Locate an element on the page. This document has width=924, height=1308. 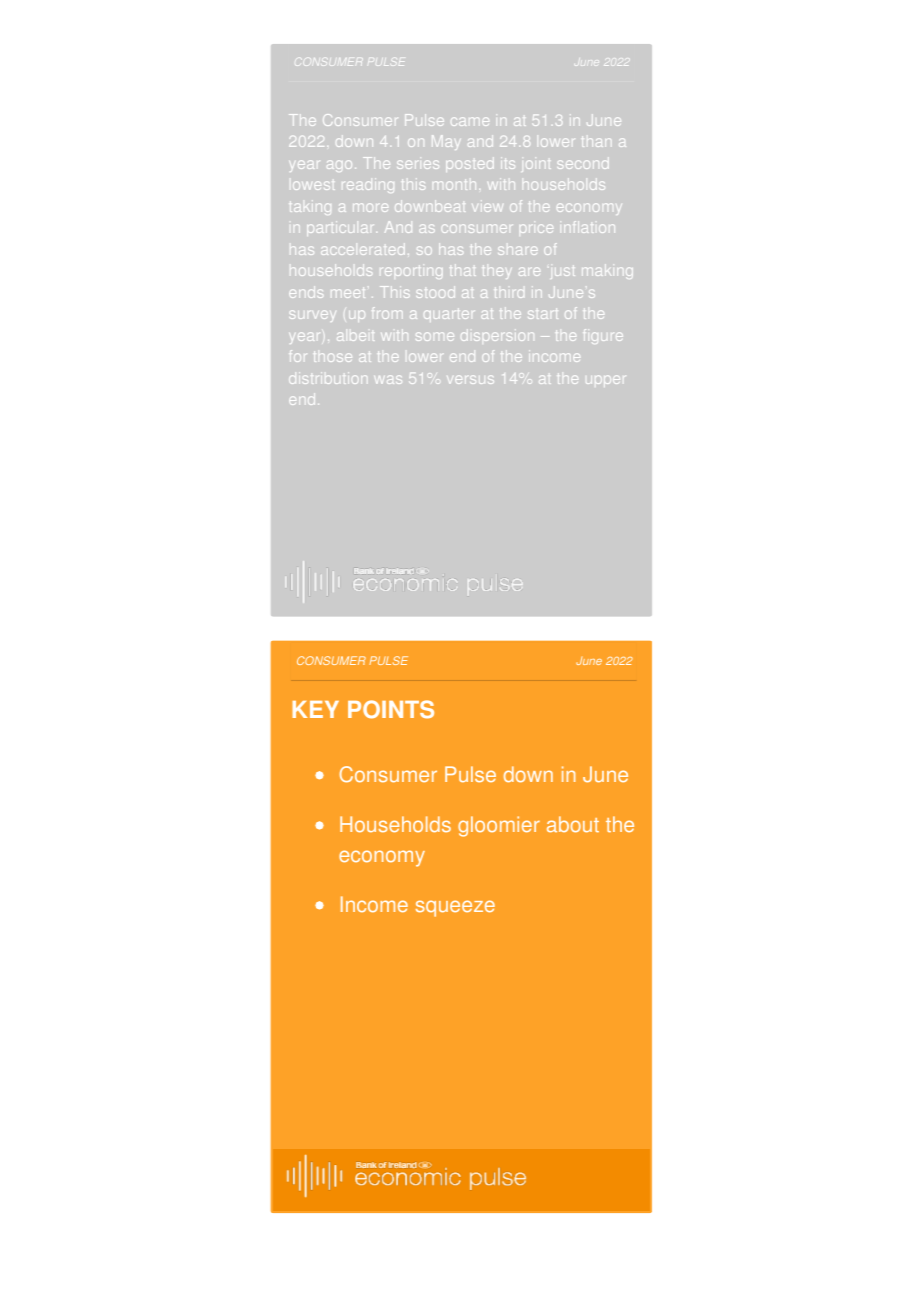
KEY is located at coordinates (315, 709).
